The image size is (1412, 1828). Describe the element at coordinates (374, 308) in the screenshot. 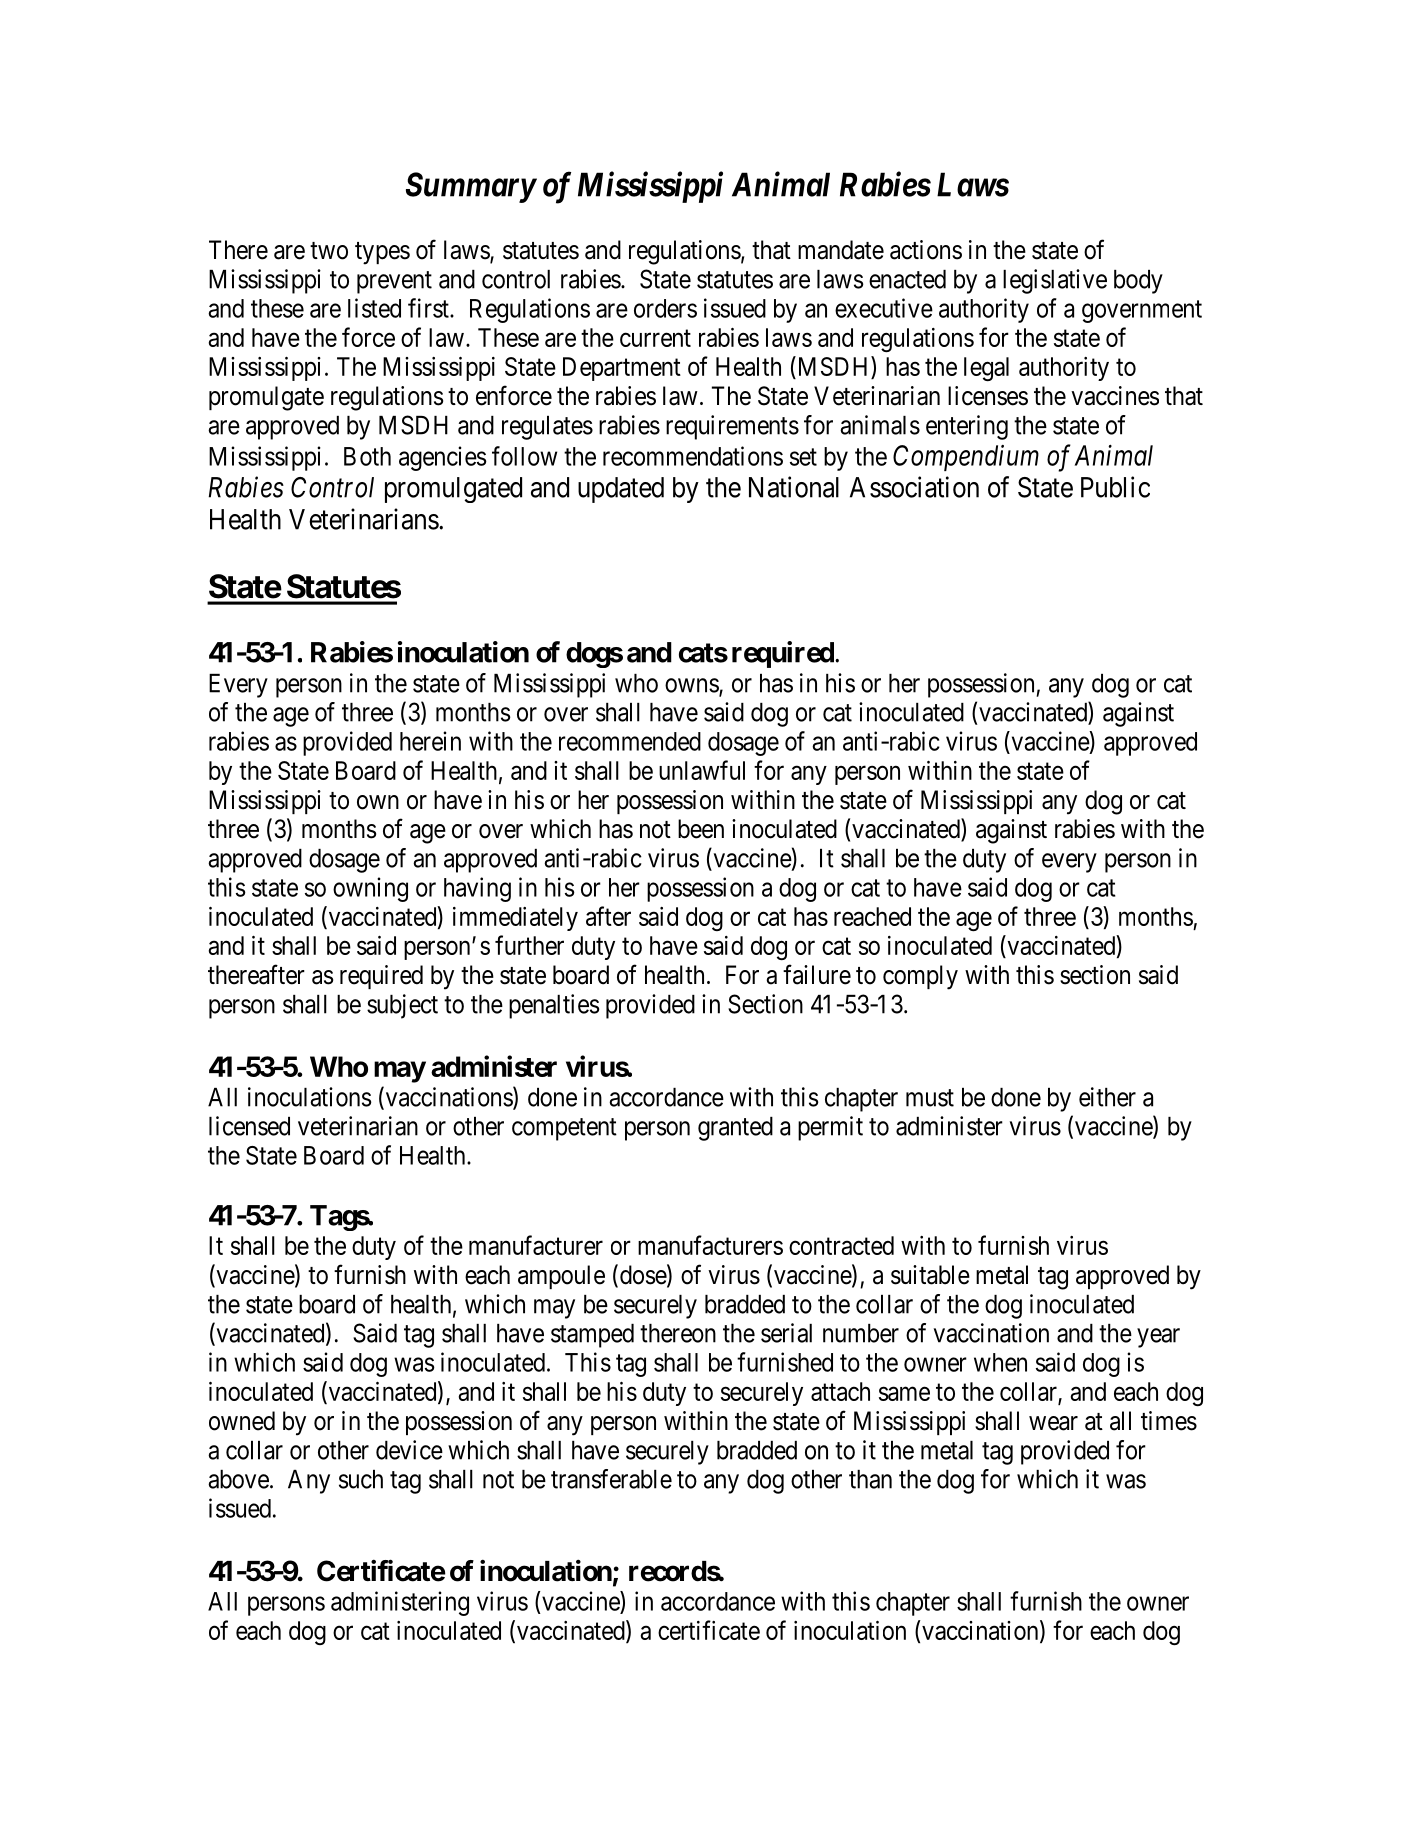

I see `listed` at that location.
